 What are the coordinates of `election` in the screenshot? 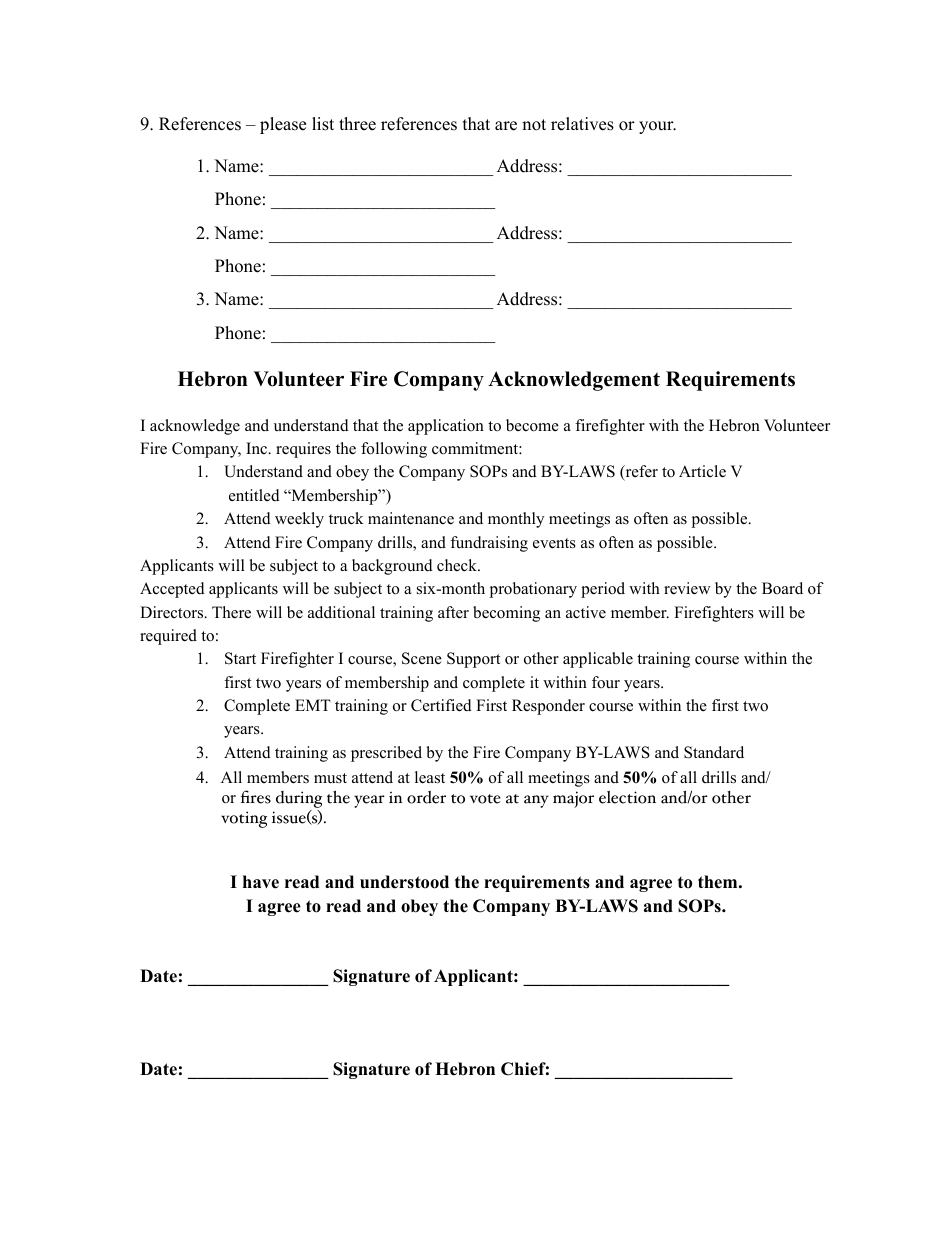 It's located at (627, 797).
